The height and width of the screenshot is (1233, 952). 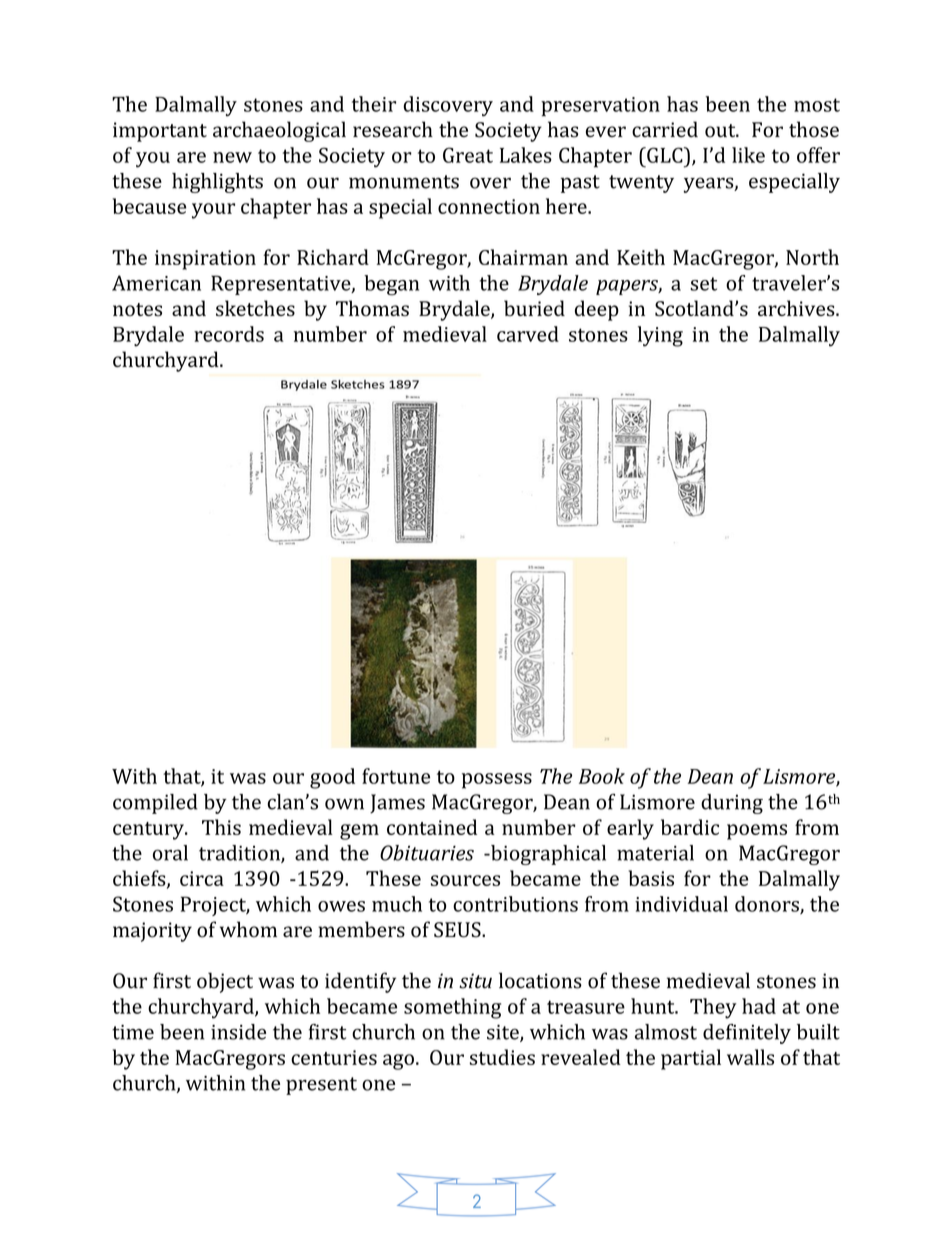 What do you see at coordinates (155, 804) in the screenshot?
I see `compiled` at bounding box center [155, 804].
